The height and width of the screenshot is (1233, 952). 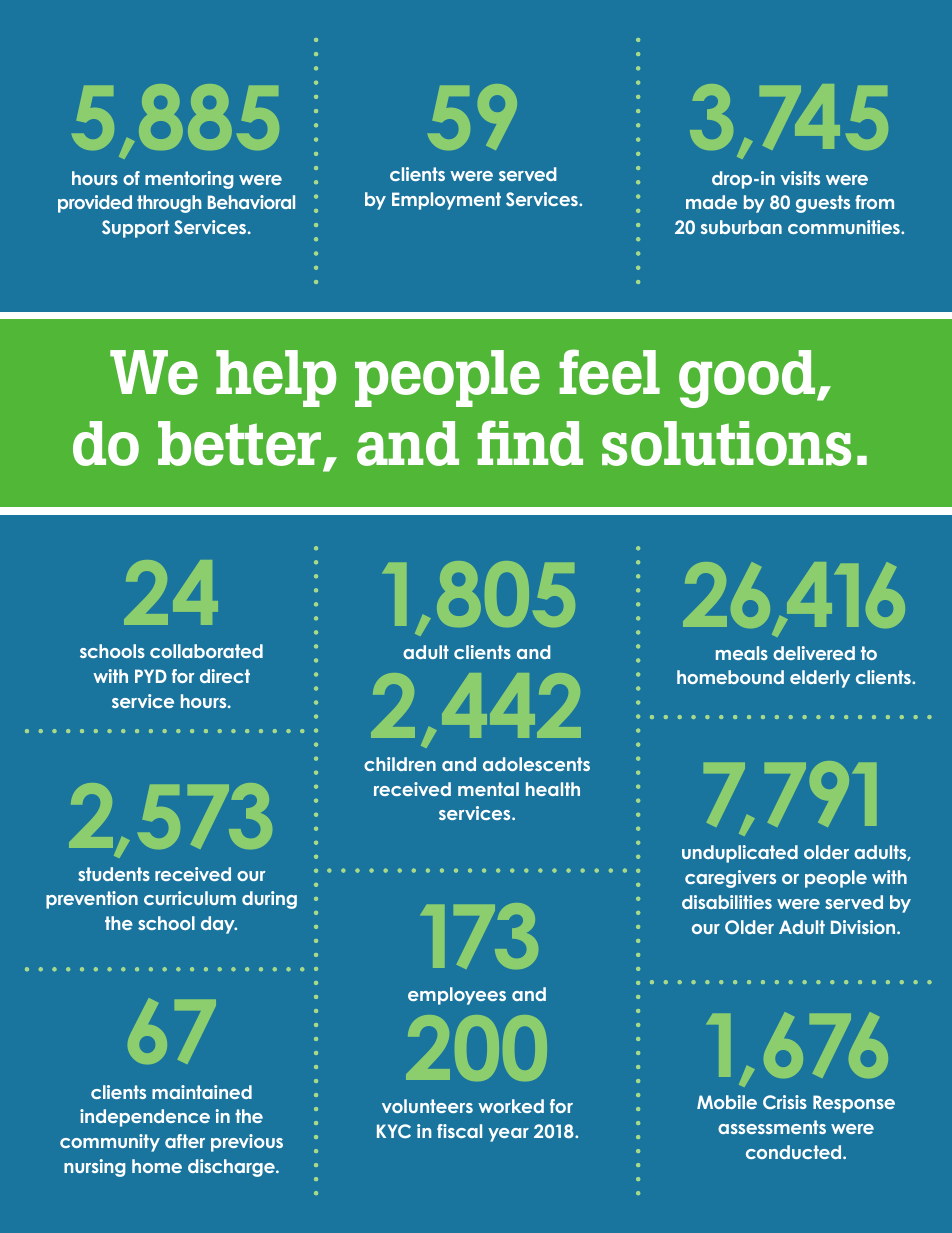 I want to click on through, so click(x=169, y=204).
